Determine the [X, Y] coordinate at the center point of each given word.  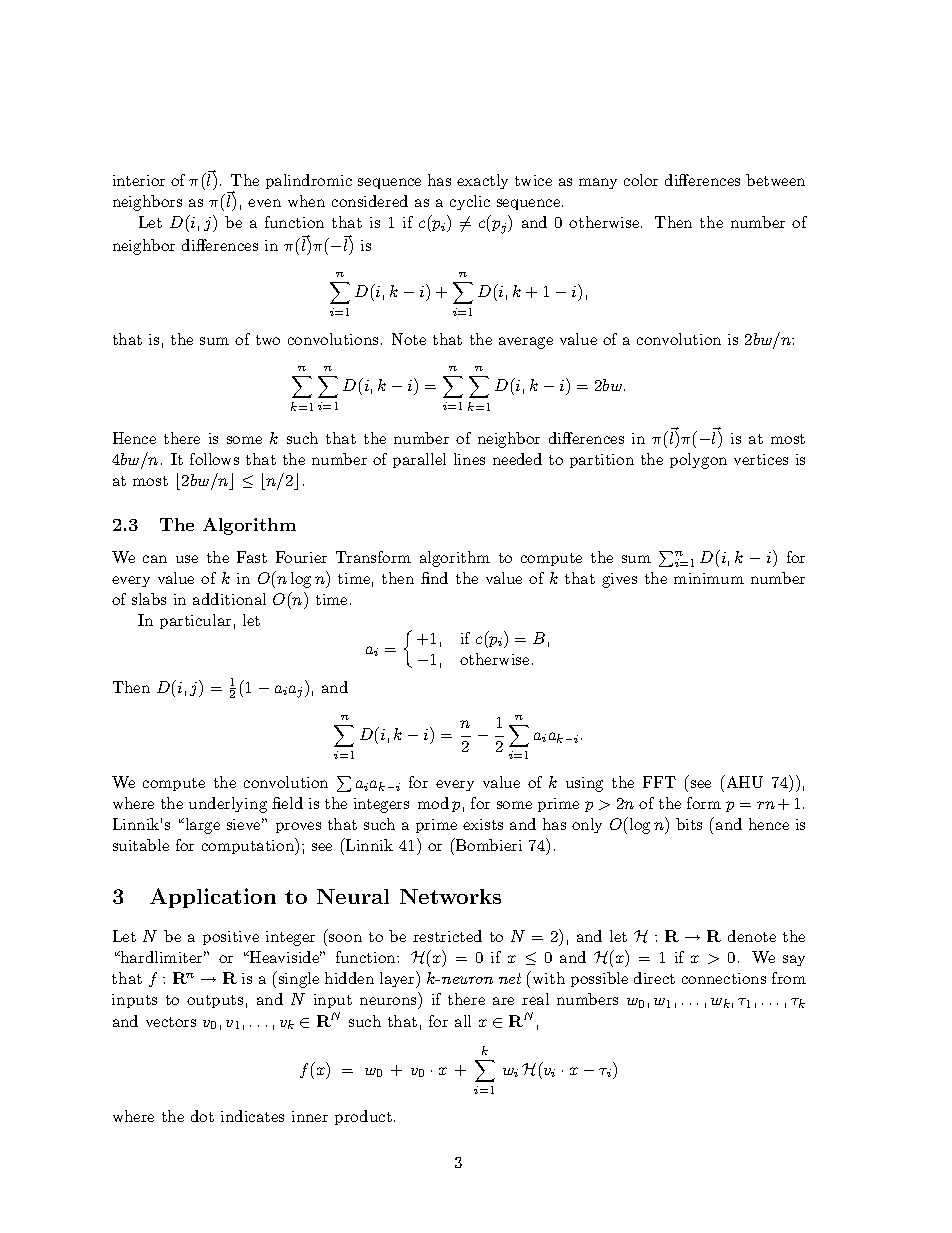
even [264, 203]
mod [433, 803]
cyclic [470, 202]
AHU [743, 781]
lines [469, 459]
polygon [698, 461]
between [775, 180]
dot [202, 1116]
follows [214, 459]
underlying [228, 805]
